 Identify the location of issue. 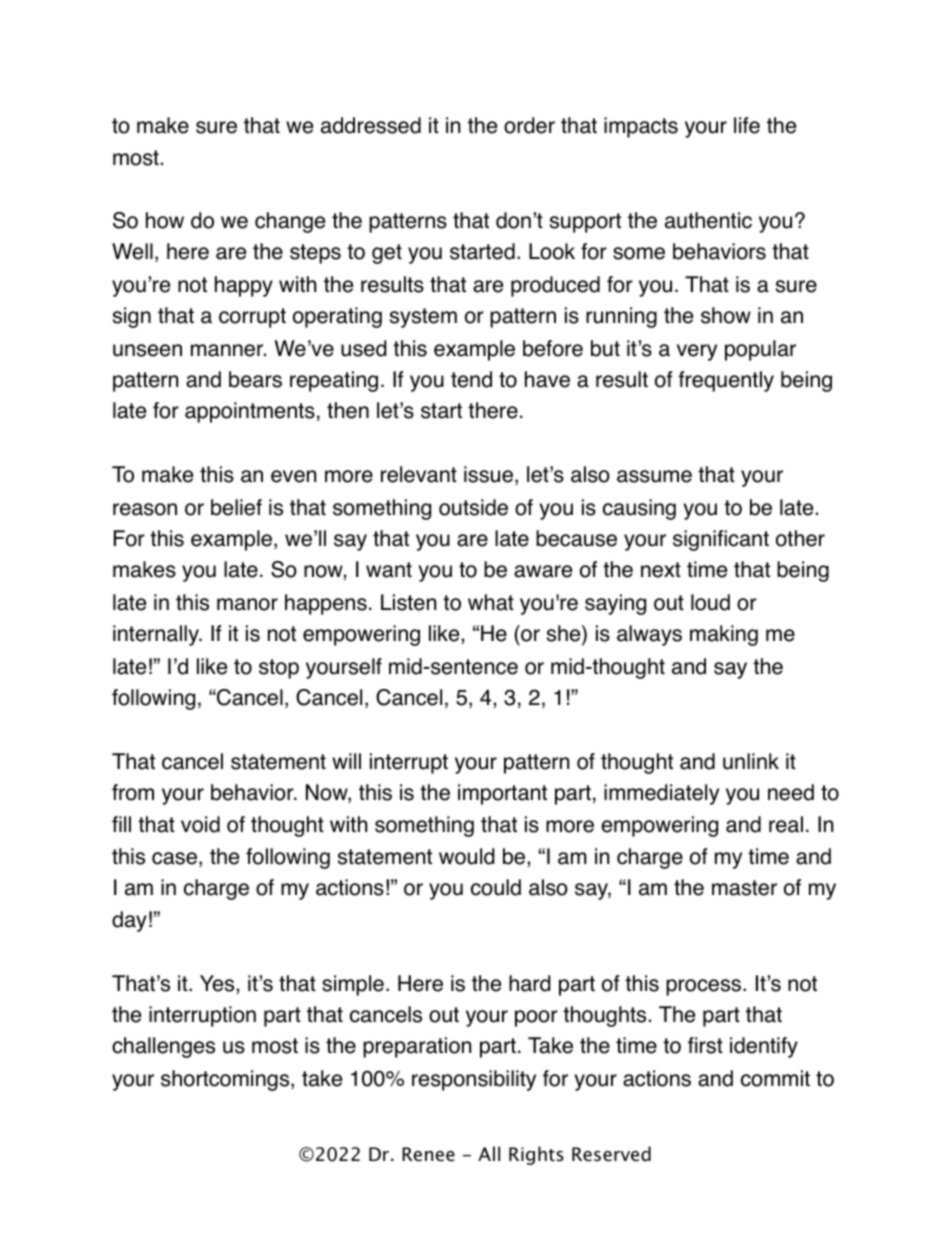
(488, 474).
